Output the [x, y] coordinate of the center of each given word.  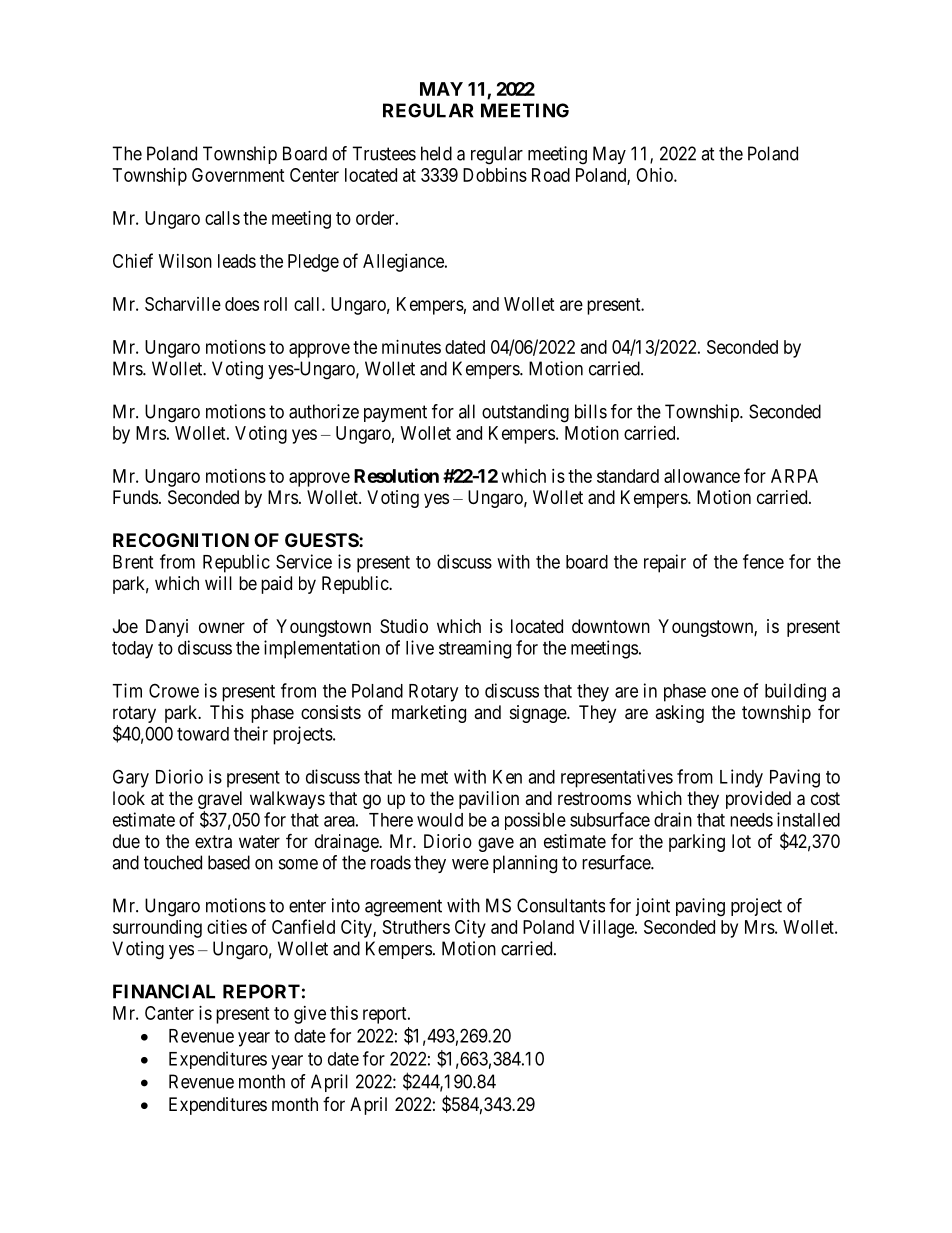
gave [496, 844]
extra [213, 842]
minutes [411, 347]
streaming [475, 649]
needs [751, 820]
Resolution [396, 475]
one [725, 692]
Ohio [655, 175]
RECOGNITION [181, 540]
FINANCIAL [164, 991]
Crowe [174, 690]
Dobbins [495, 175]
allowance [702, 476]
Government [238, 175]
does [242, 304]
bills [591, 411]
